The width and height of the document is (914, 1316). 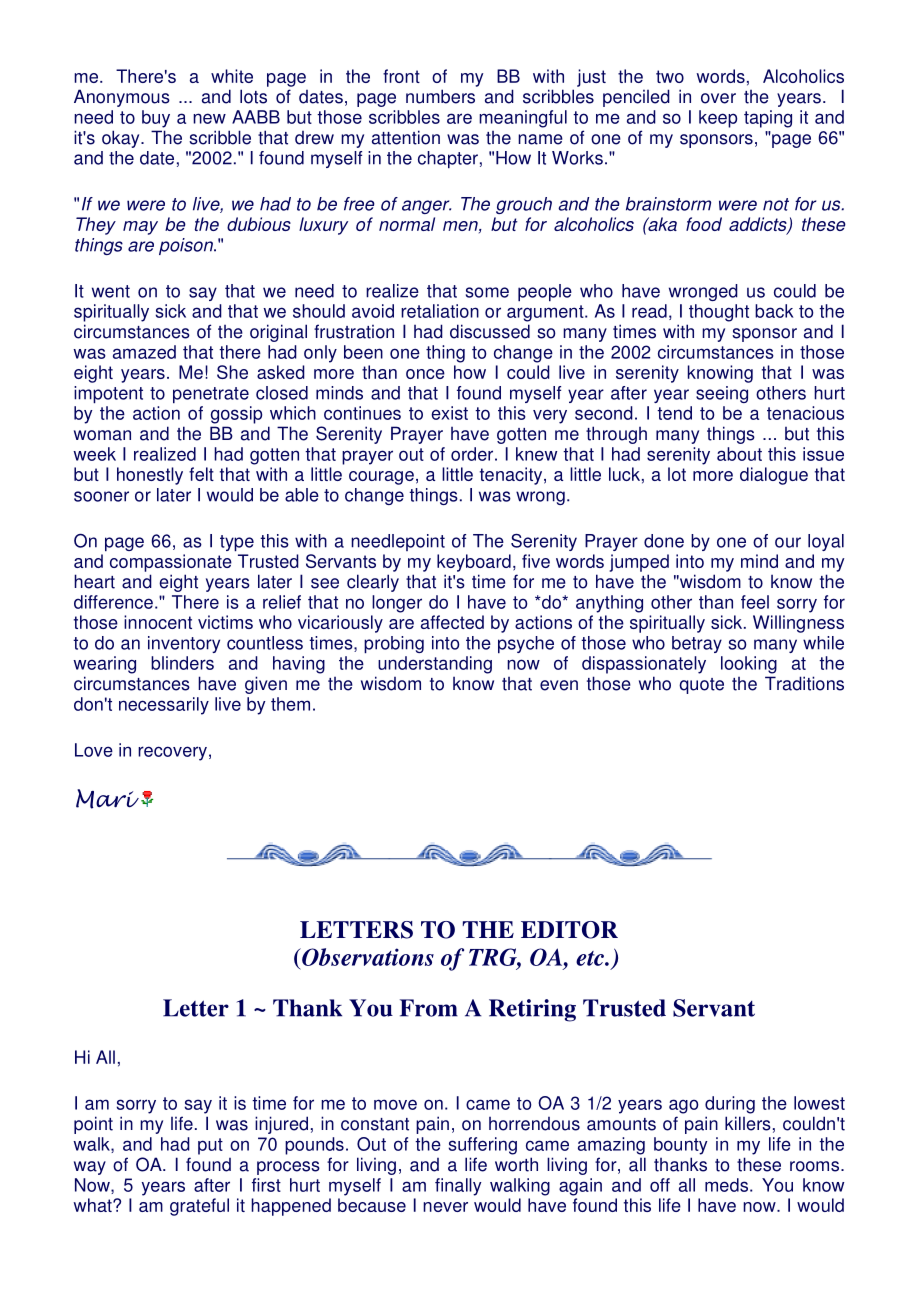 What do you see at coordinates (664, 541) in the document?
I see `done` at bounding box center [664, 541].
